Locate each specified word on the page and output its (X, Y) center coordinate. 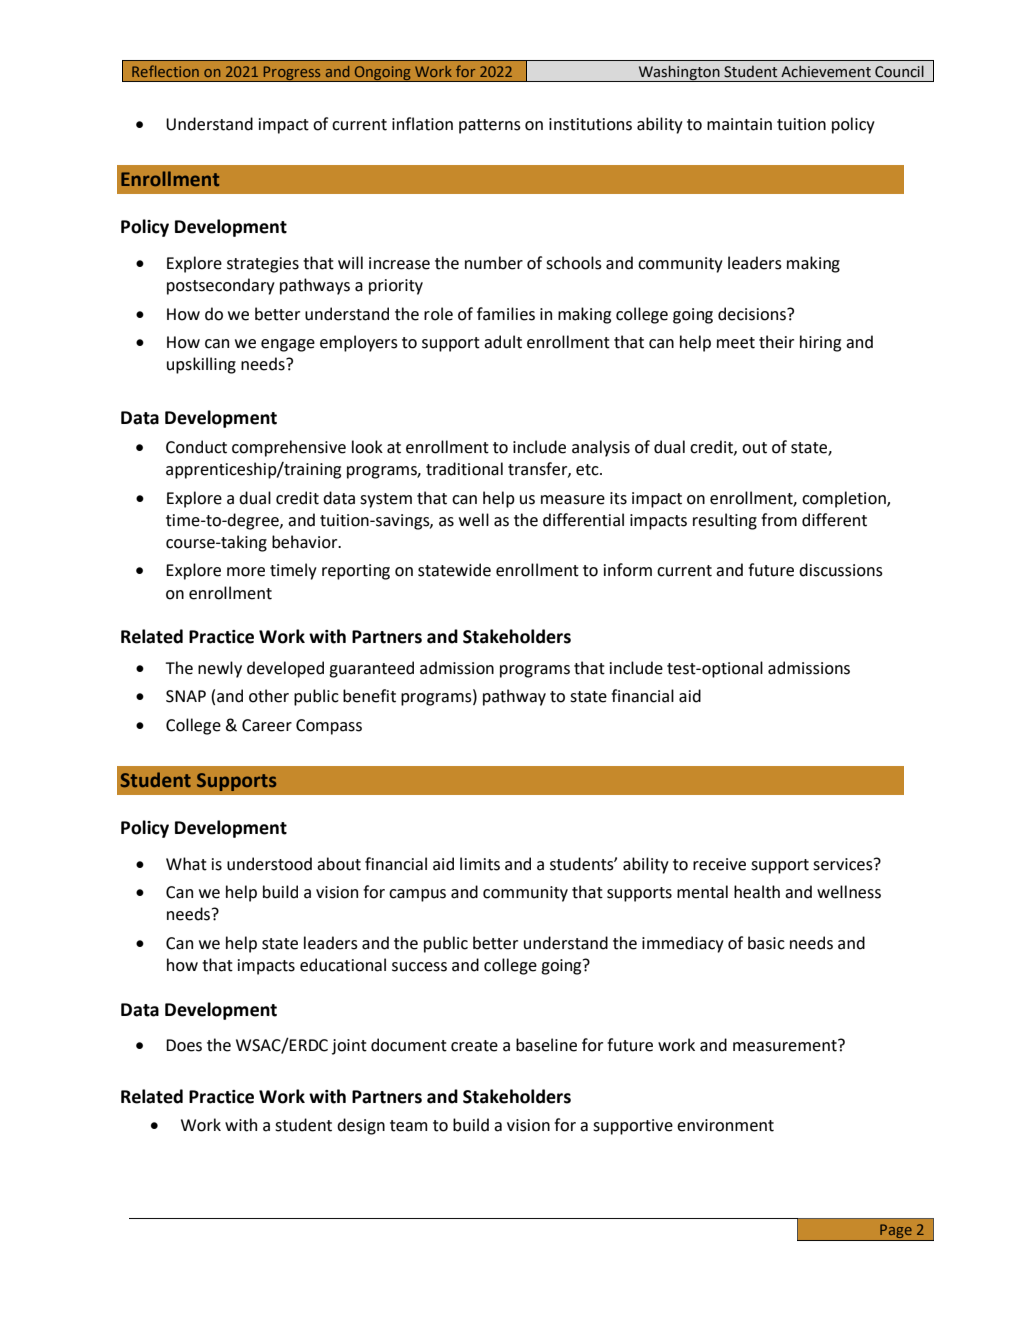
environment (725, 1125)
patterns (490, 126)
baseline (546, 1045)
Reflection (165, 71)
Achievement (826, 71)
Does (184, 1045)
